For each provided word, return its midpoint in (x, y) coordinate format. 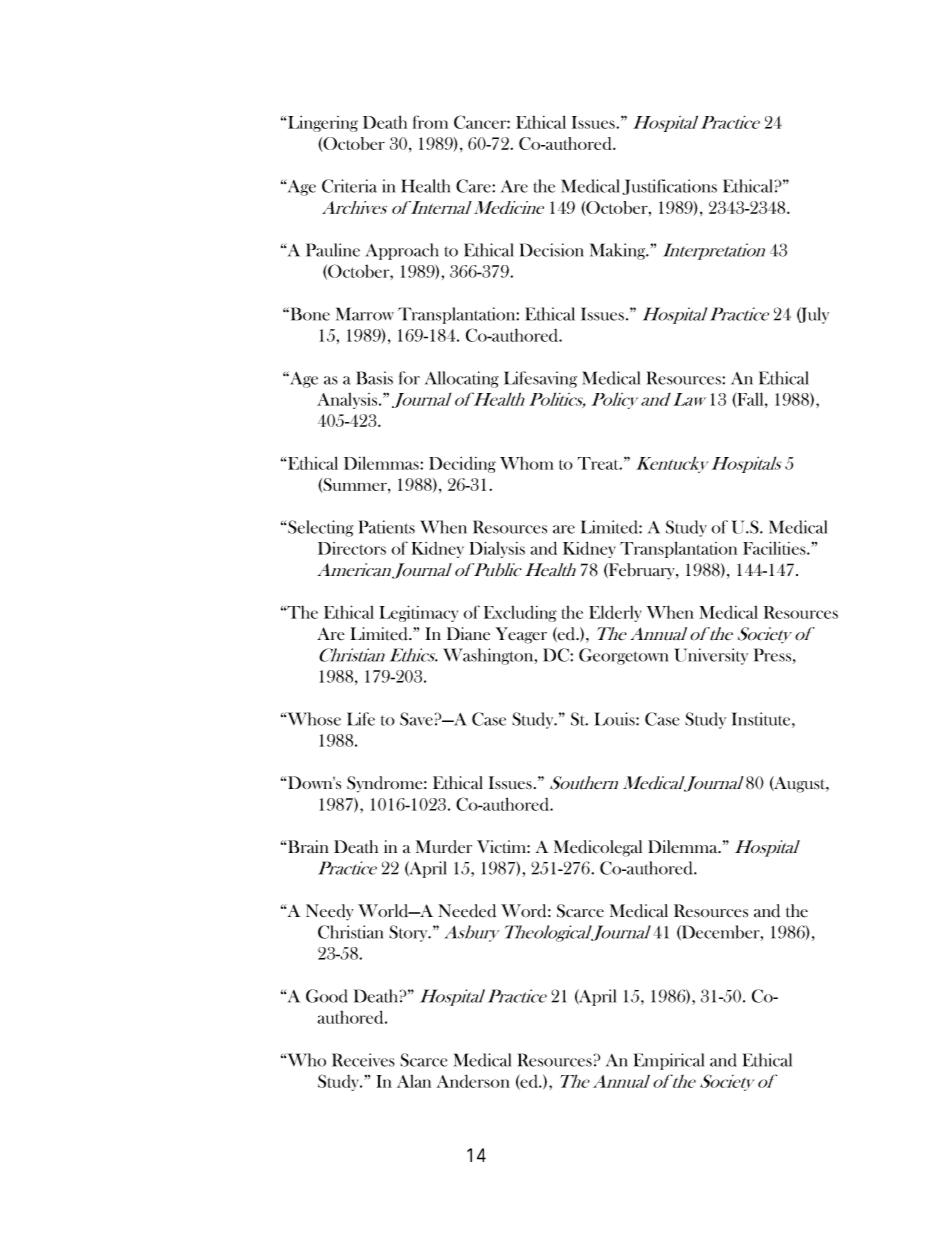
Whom (526, 463)
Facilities (775, 548)
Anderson (473, 1081)
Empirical (669, 1061)
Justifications (669, 187)
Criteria (349, 186)
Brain (308, 847)
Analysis (348, 401)
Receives (363, 1060)
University (711, 656)
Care (474, 186)
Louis (616, 719)
